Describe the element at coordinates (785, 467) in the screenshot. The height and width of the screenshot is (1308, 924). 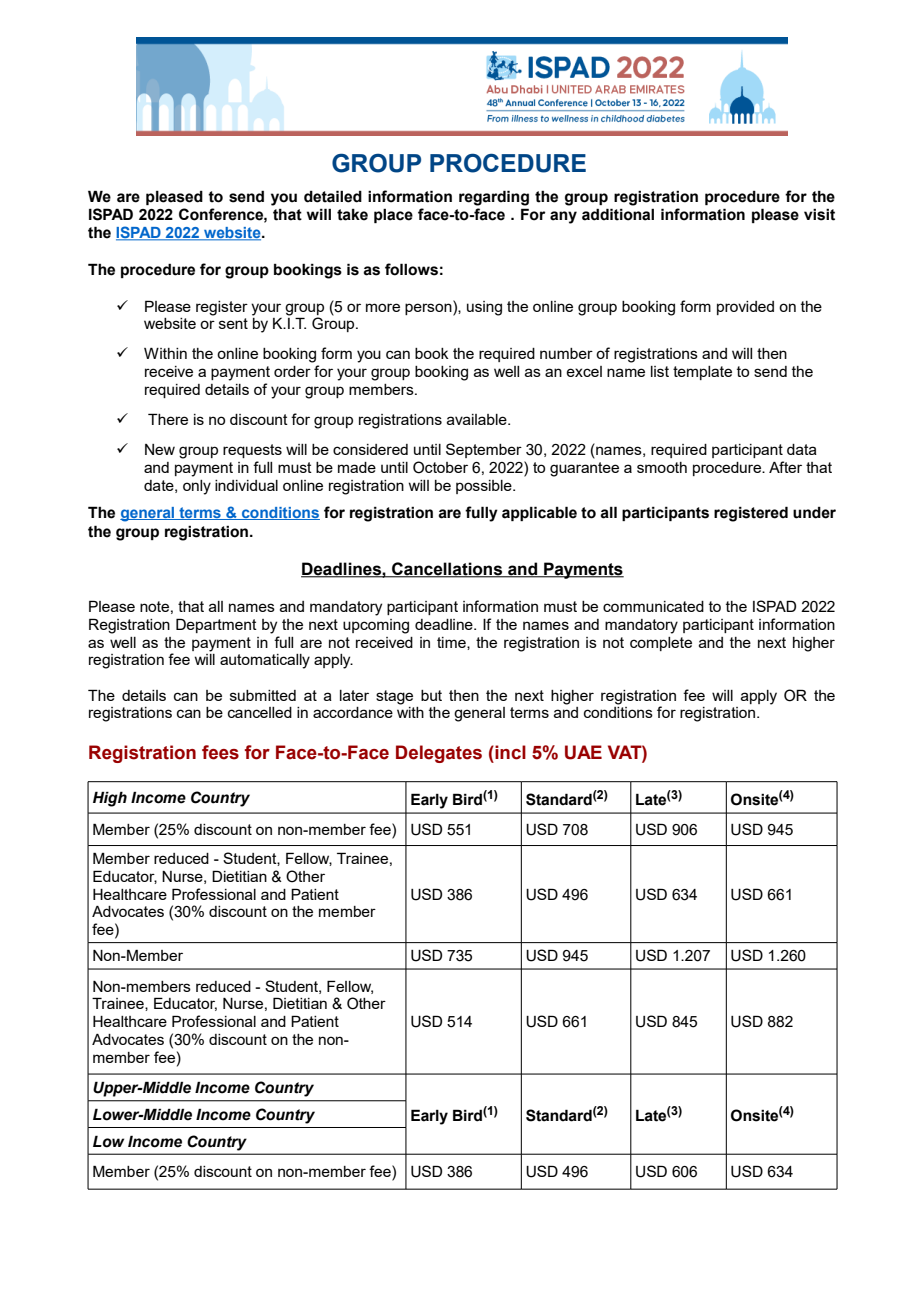
I see `After` at that location.
